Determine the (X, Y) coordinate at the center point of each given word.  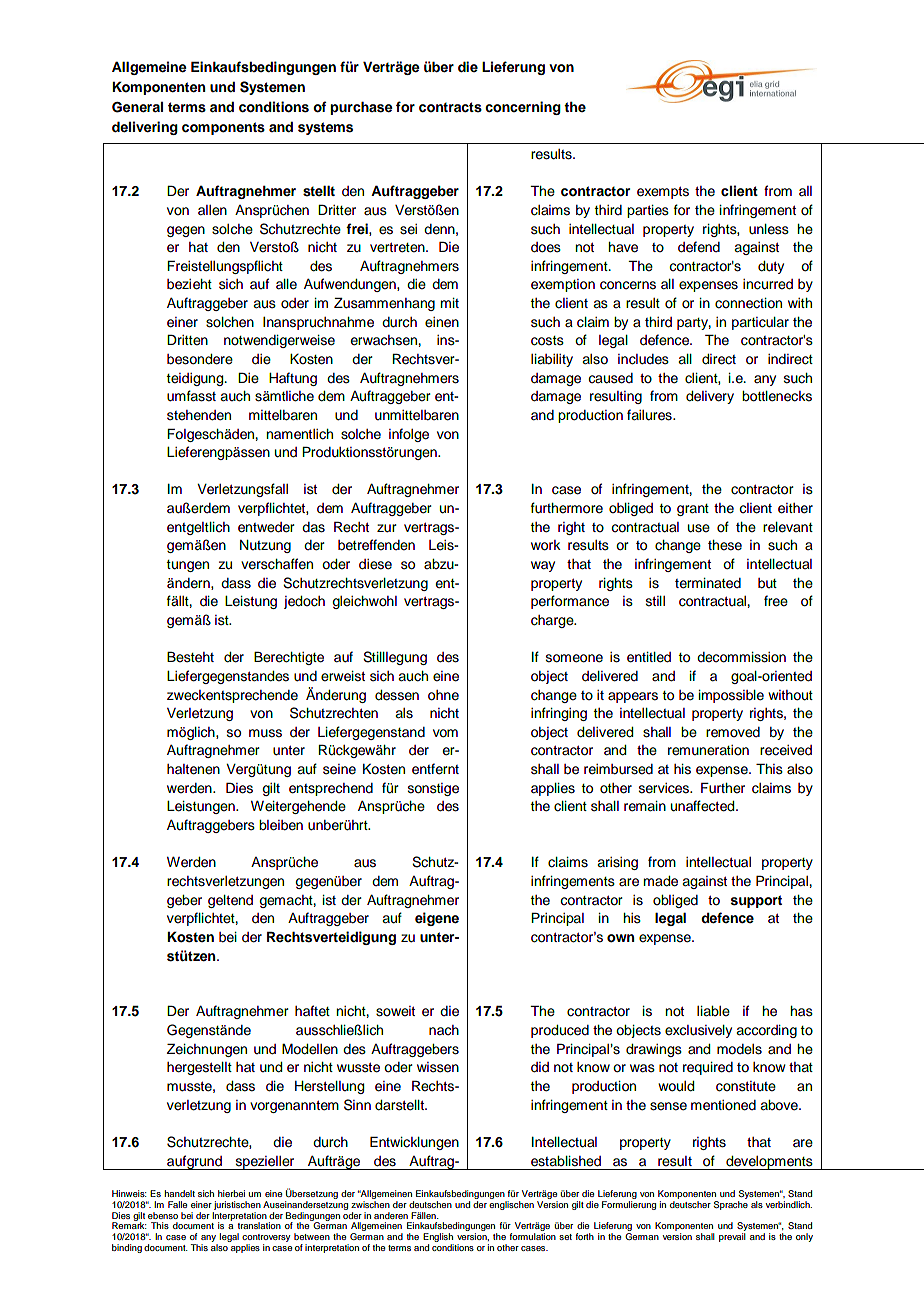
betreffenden (376, 545)
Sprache (731, 1204)
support (756, 901)
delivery (710, 397)
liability (552, 360)
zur (387, 528)
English (438, 1239)
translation (259, 1225)
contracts (450, 107)
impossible (731, 696)
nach (444, 1030)
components (223, 128)
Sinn (357, 1105)
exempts (663, 193)
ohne (443, 695)
